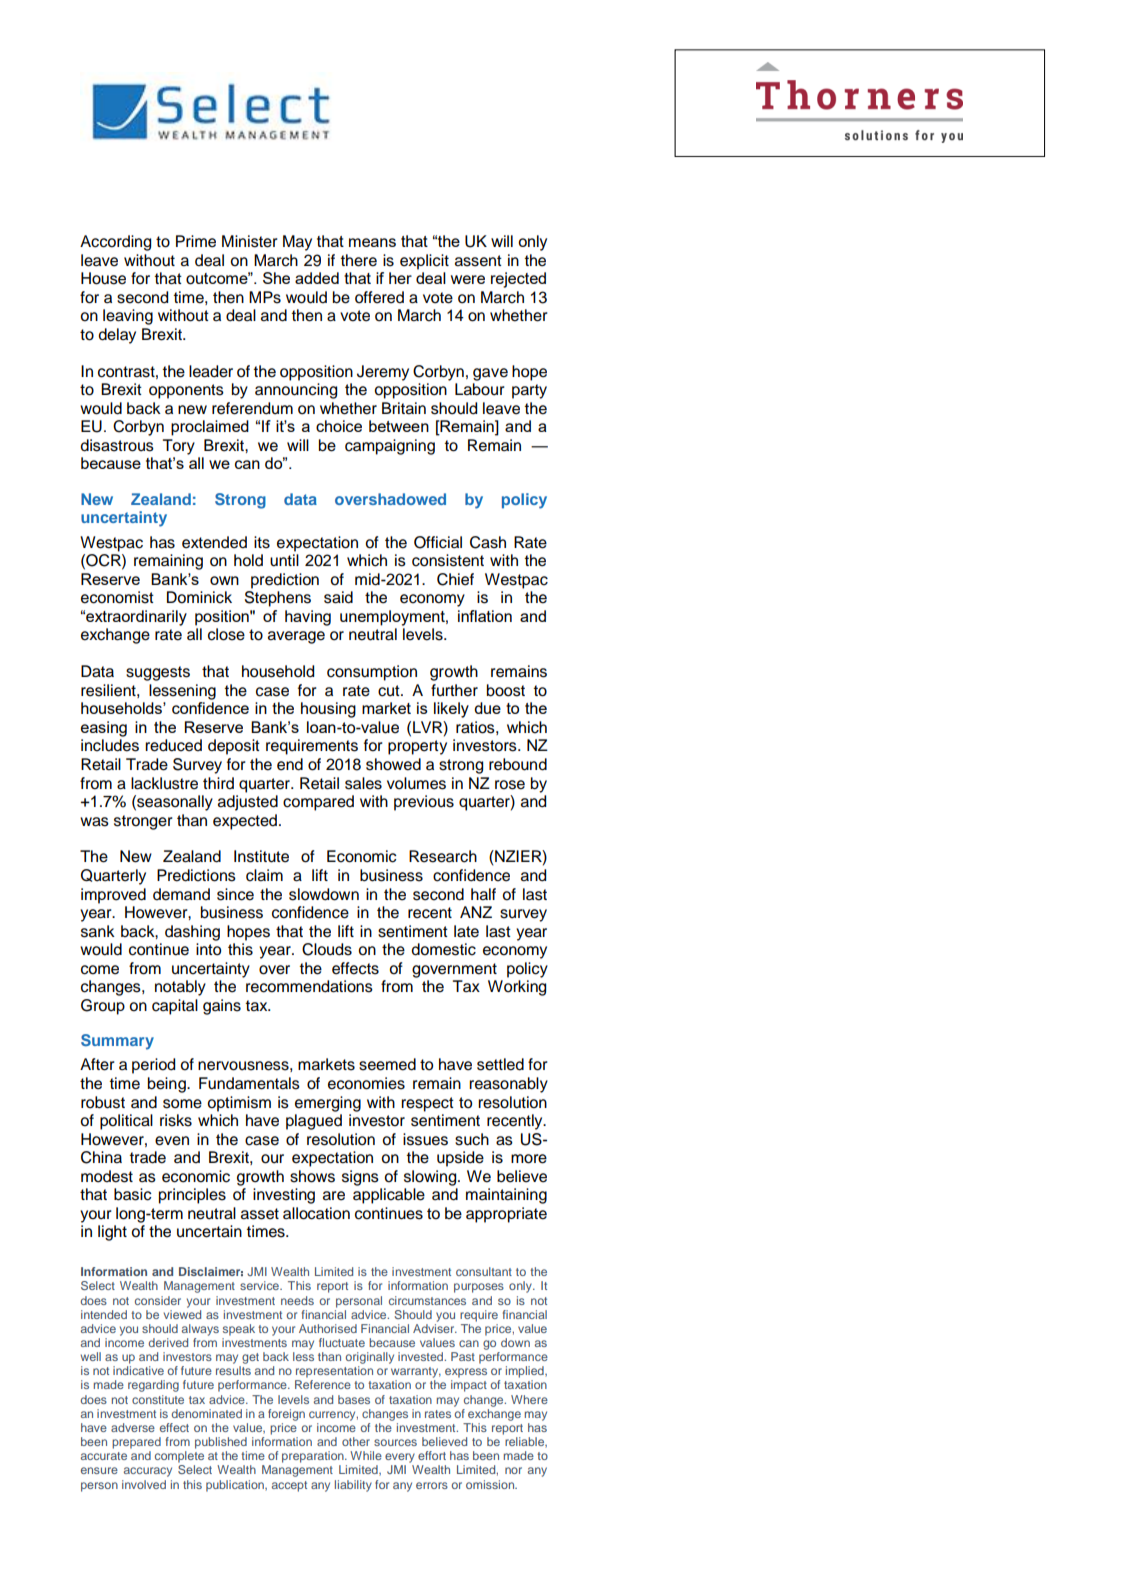 The image size is (1128, 1596). Describe the element at coordinates (506, 1215) in the screenshot. I see `appropriate` at that location.
